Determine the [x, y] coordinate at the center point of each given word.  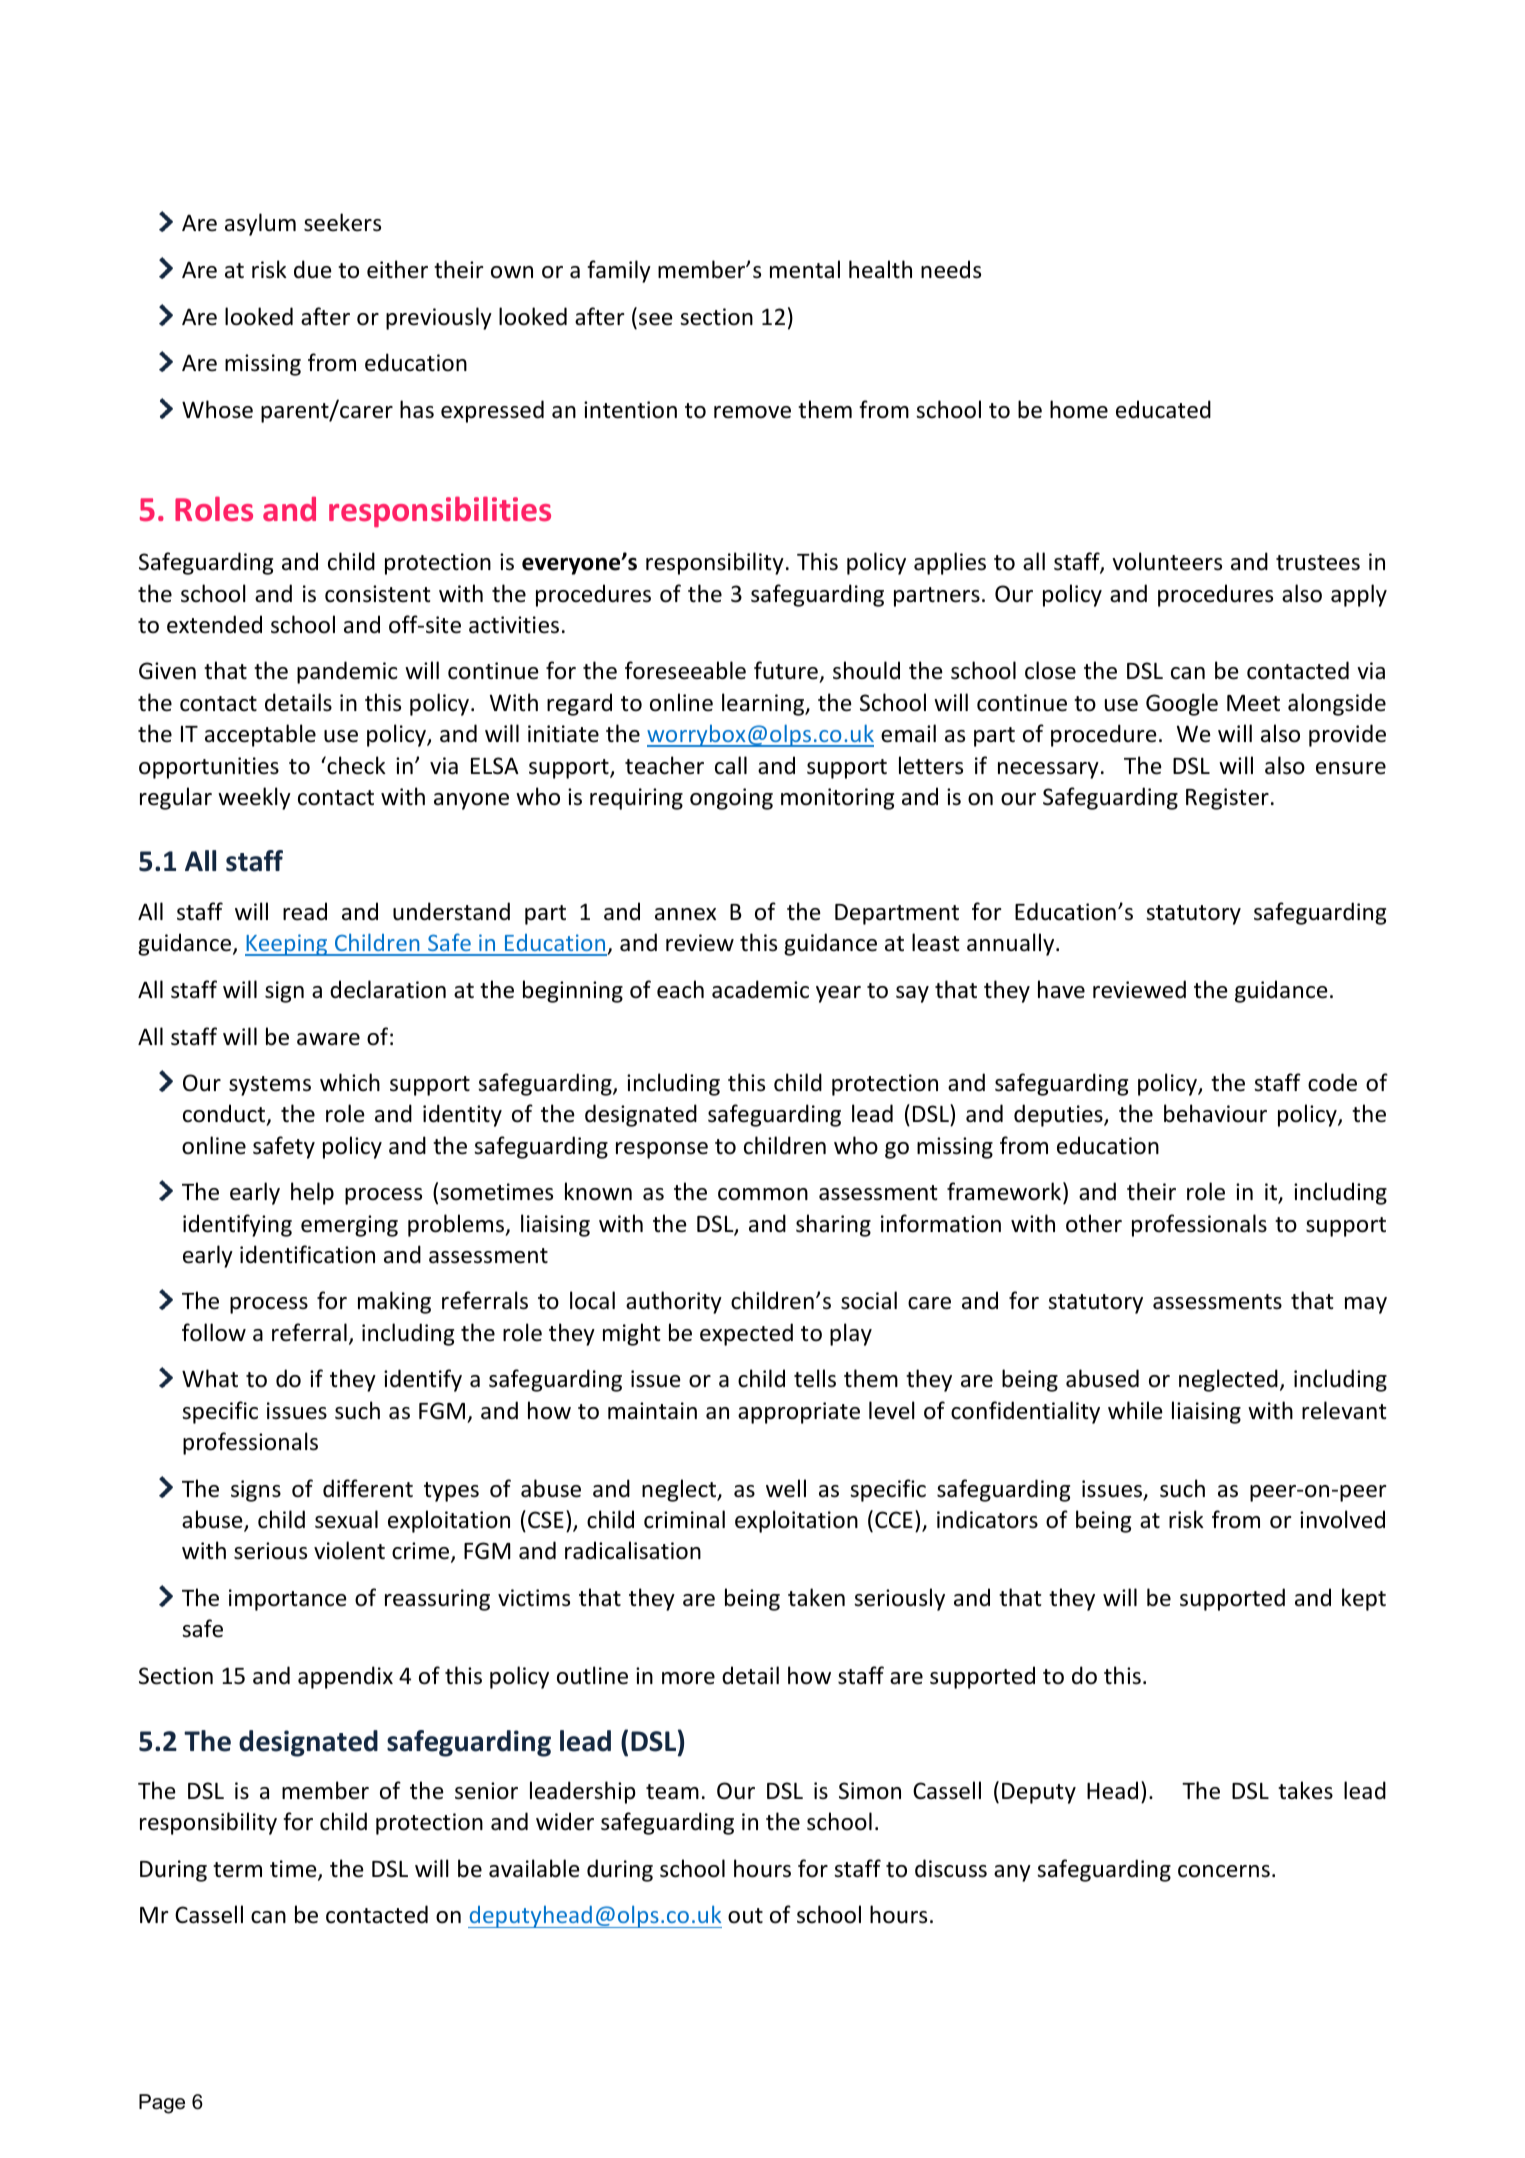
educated [1163, 409]
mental [805, 269]
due [313, 269]
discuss [951, 1868]
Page [162, 2104]
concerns [1224, 1871]
